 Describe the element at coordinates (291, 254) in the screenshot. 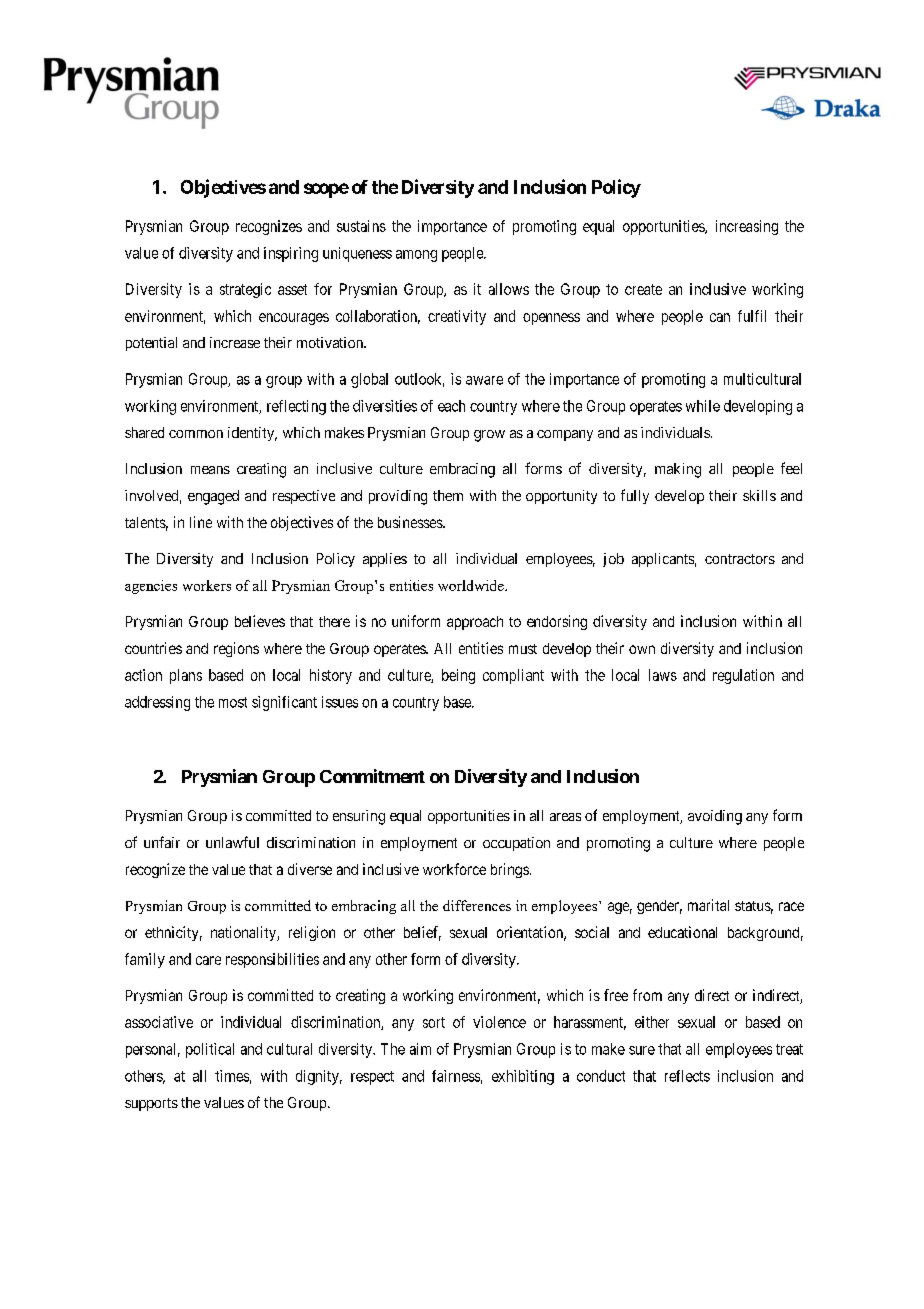

I see `inspiring` at that location.
